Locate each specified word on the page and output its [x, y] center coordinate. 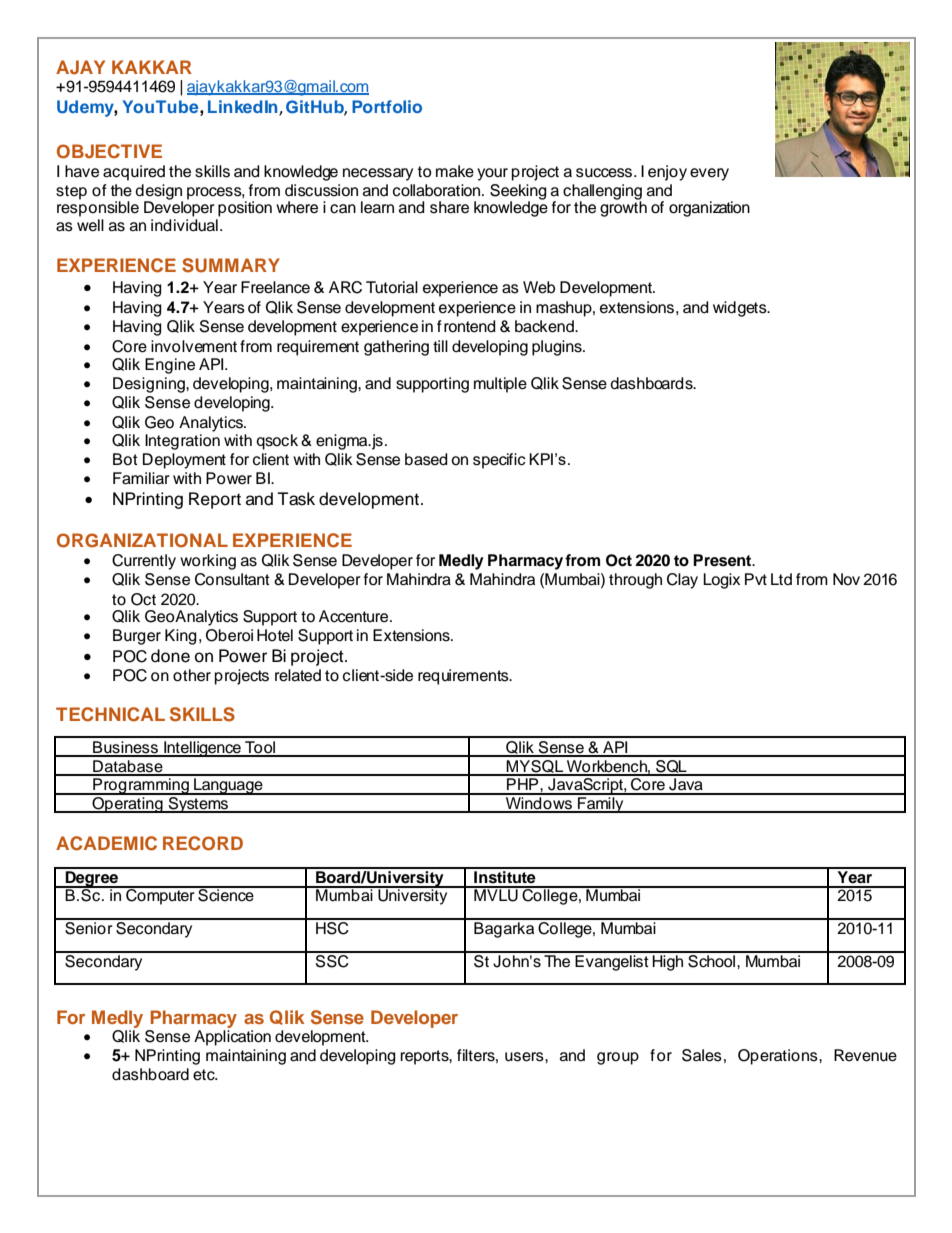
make [455, 171]
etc [205, 1075]
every [709, 174]
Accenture [355, 616]
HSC [332, 927]
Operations [779, 1057]
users [525, 1057]
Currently [144, 562]
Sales [702, 1055]
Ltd [781, 579]
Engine [170, 366]
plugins [558, 348]
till [440, 346]
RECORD [203, 843]
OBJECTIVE [109, 151]
